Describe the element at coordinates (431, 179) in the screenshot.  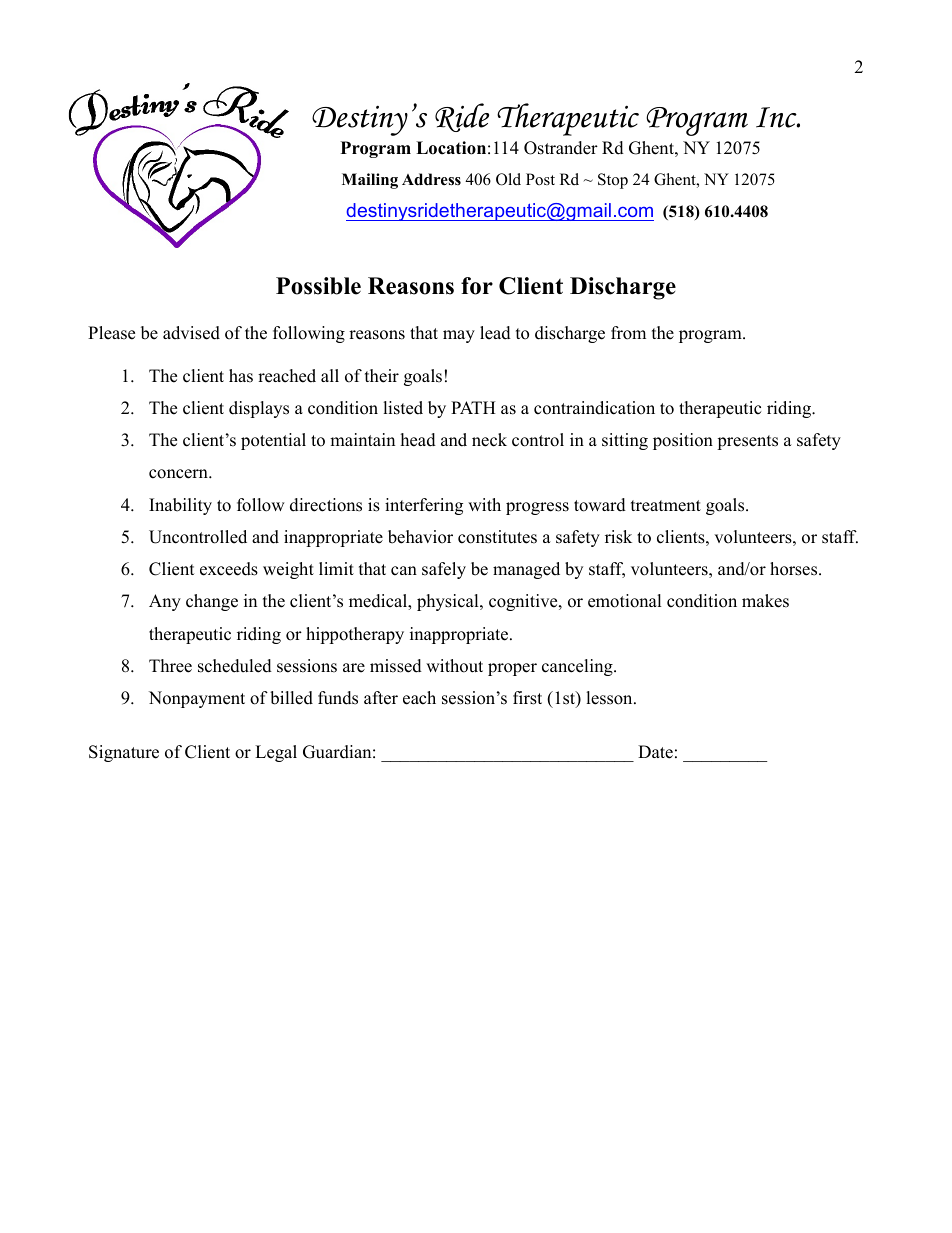
I see `Address` at that location.
